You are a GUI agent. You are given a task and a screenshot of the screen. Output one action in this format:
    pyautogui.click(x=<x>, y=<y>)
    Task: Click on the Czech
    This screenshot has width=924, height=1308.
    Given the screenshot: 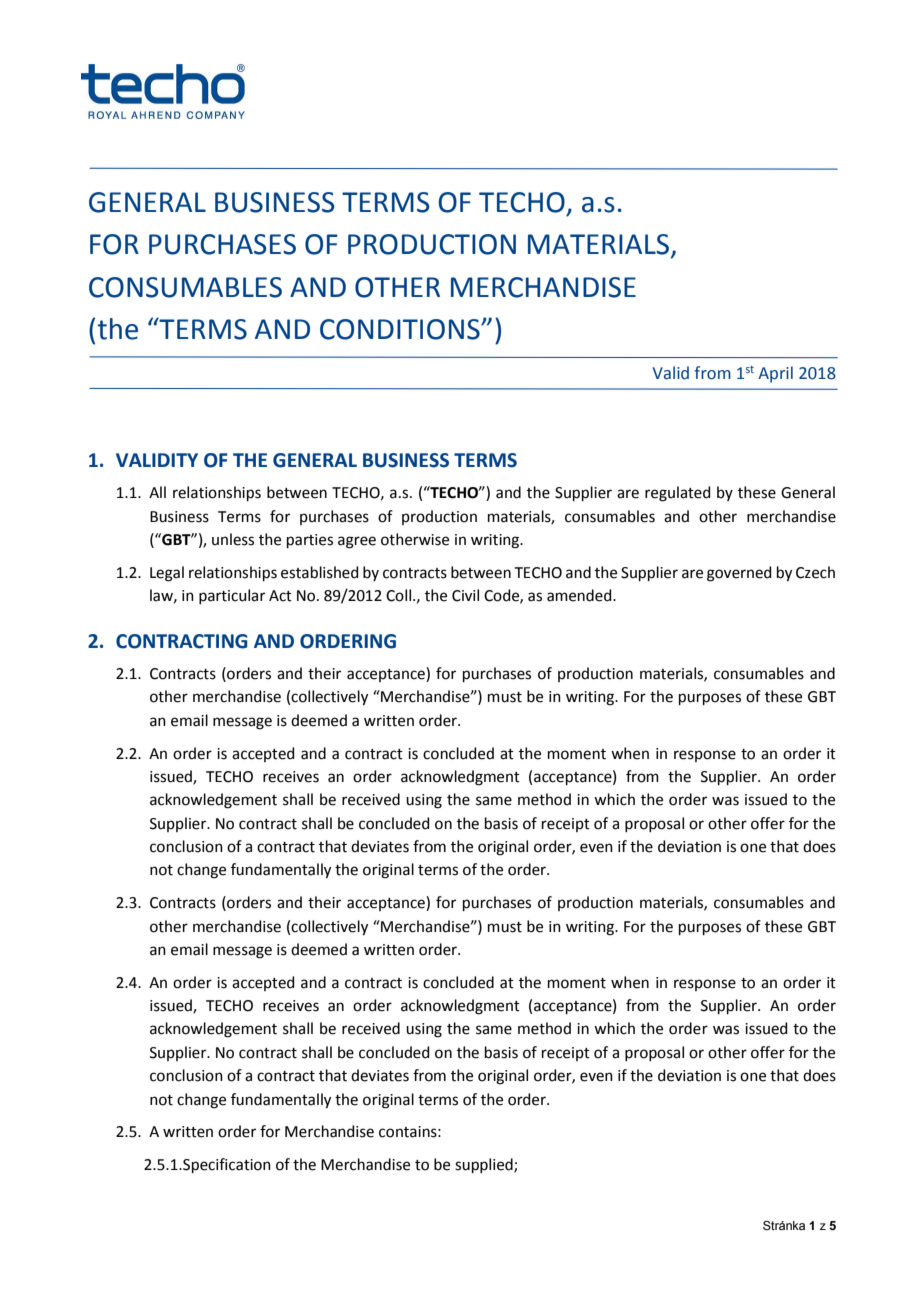 What is the action you would take?
    pyautogui.click(x=815, y=572)
